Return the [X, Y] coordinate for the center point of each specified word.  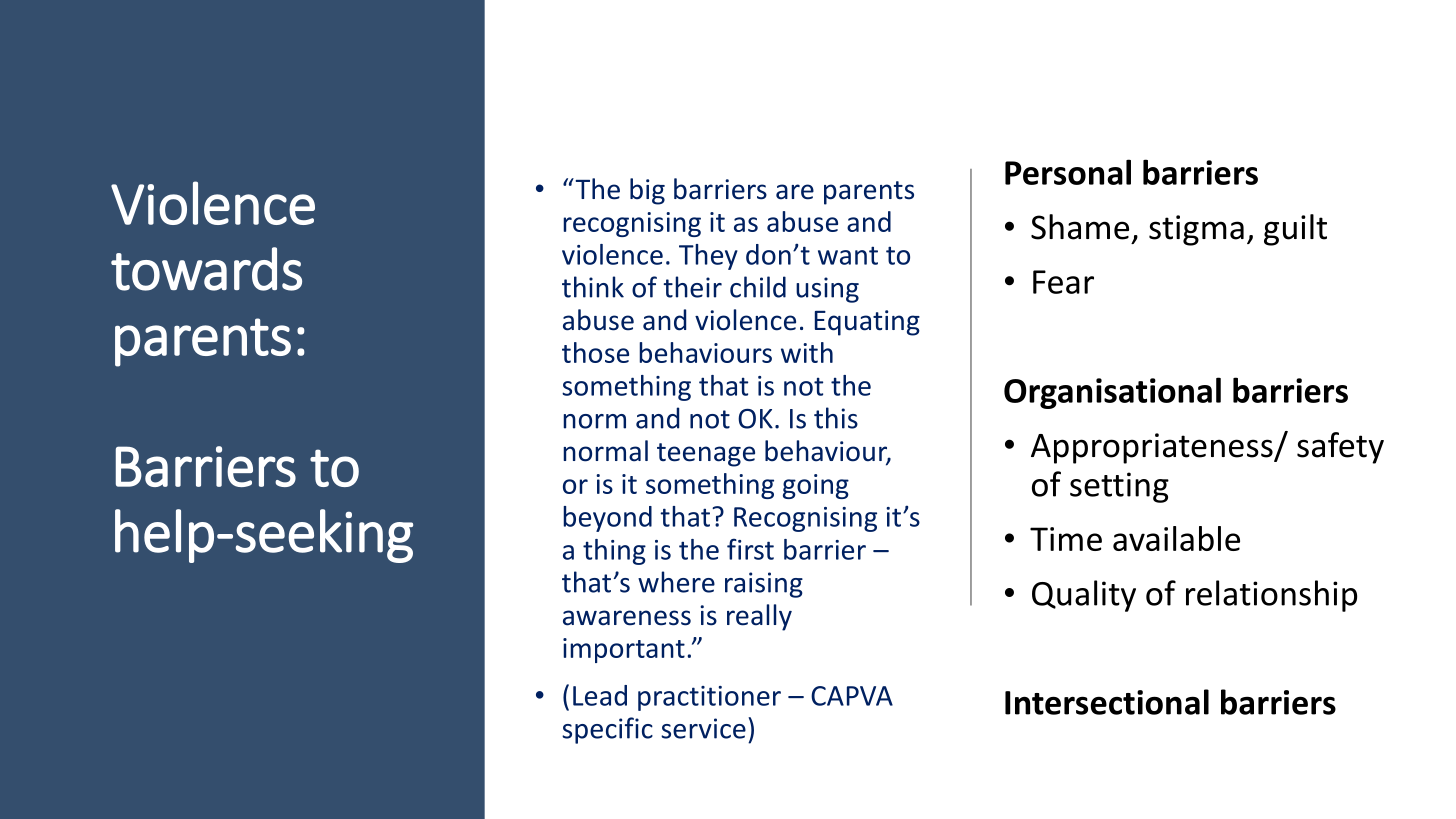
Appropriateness [1153, 448]
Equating [867, 323]
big [647, 191]
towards [206, 269]
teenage [706, 455]
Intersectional [1107, 702]
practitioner [709, 698]
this [836, 418]
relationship [1271, 596]
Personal [1068, 172]
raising [764, 585]
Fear [1063, 282]
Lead [600, 695]
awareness [627, 618]
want [848, 255]
